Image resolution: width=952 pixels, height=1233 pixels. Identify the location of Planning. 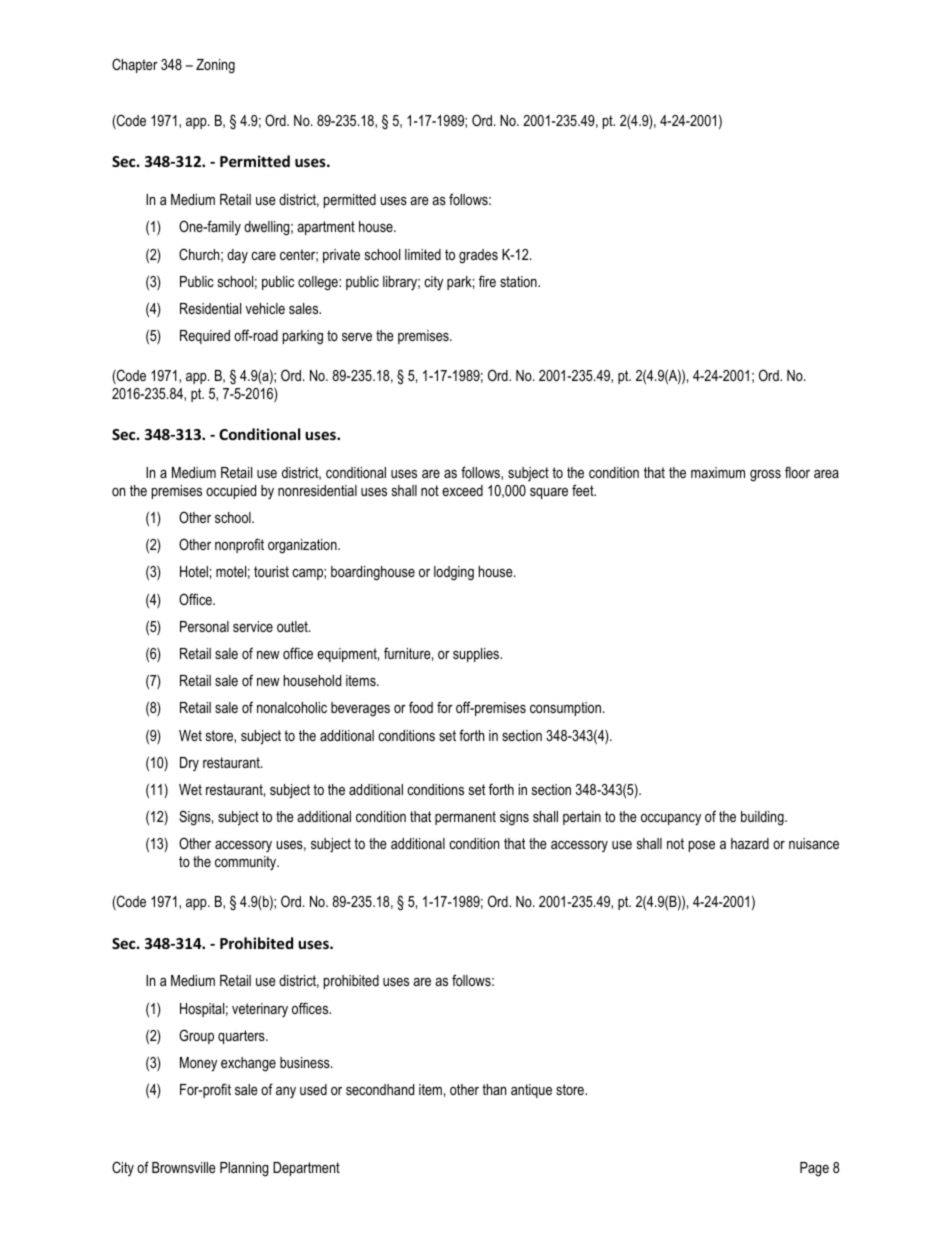
(244, 1169).
